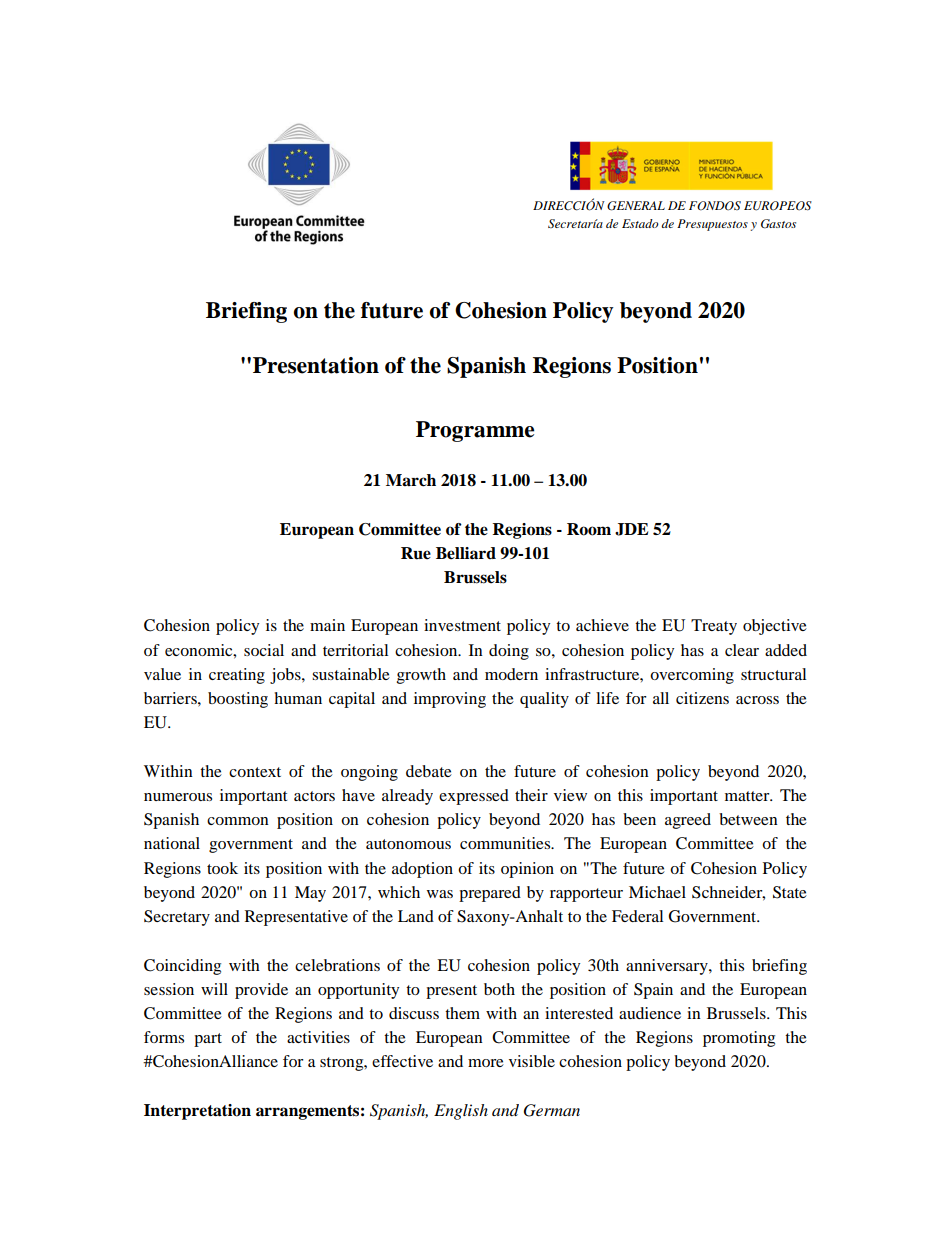  Describe the element at coordinates (238, 821) in the document. I see `common` at that location.
